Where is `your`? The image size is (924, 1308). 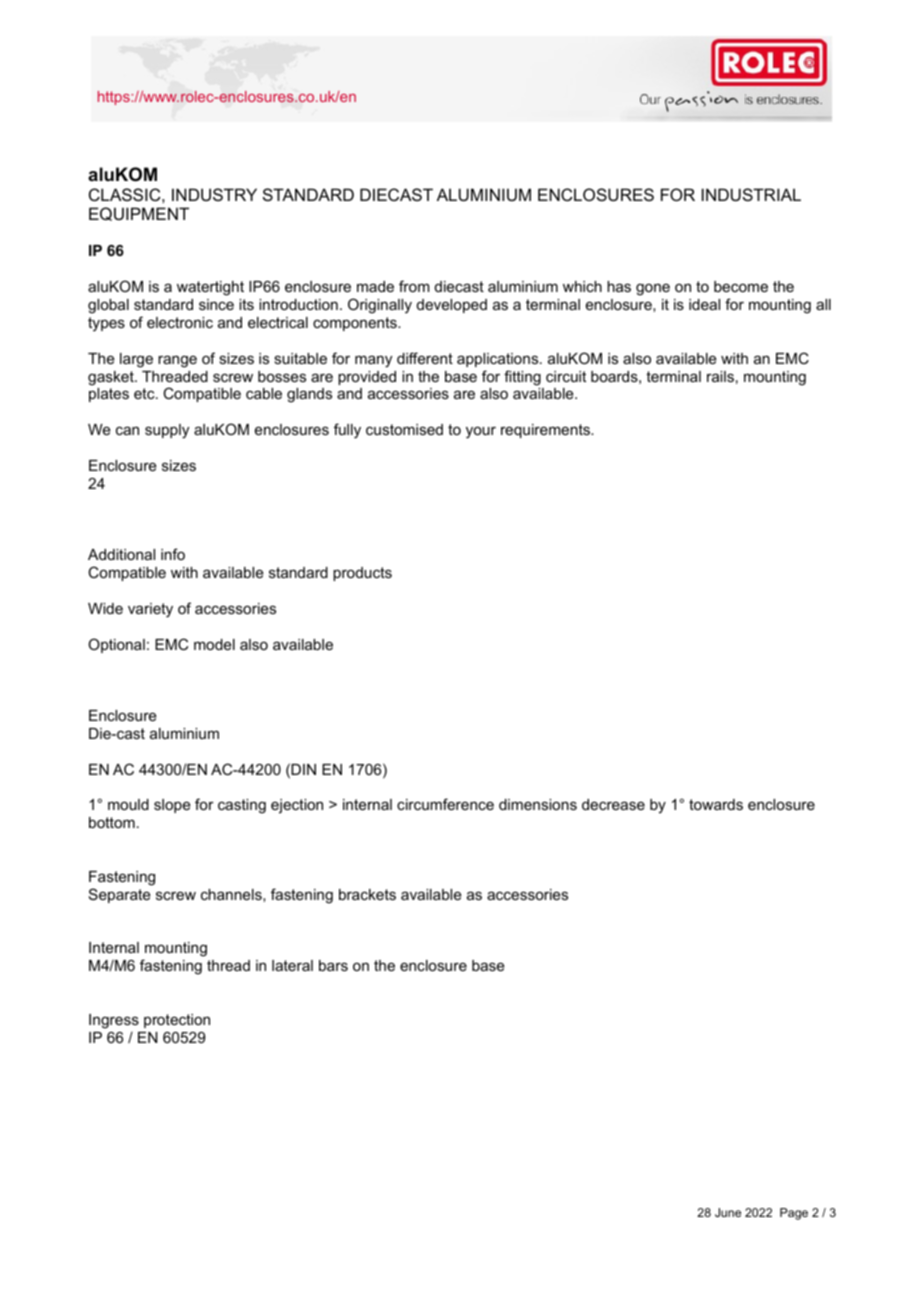 your is located at coordinates (481, 432).
